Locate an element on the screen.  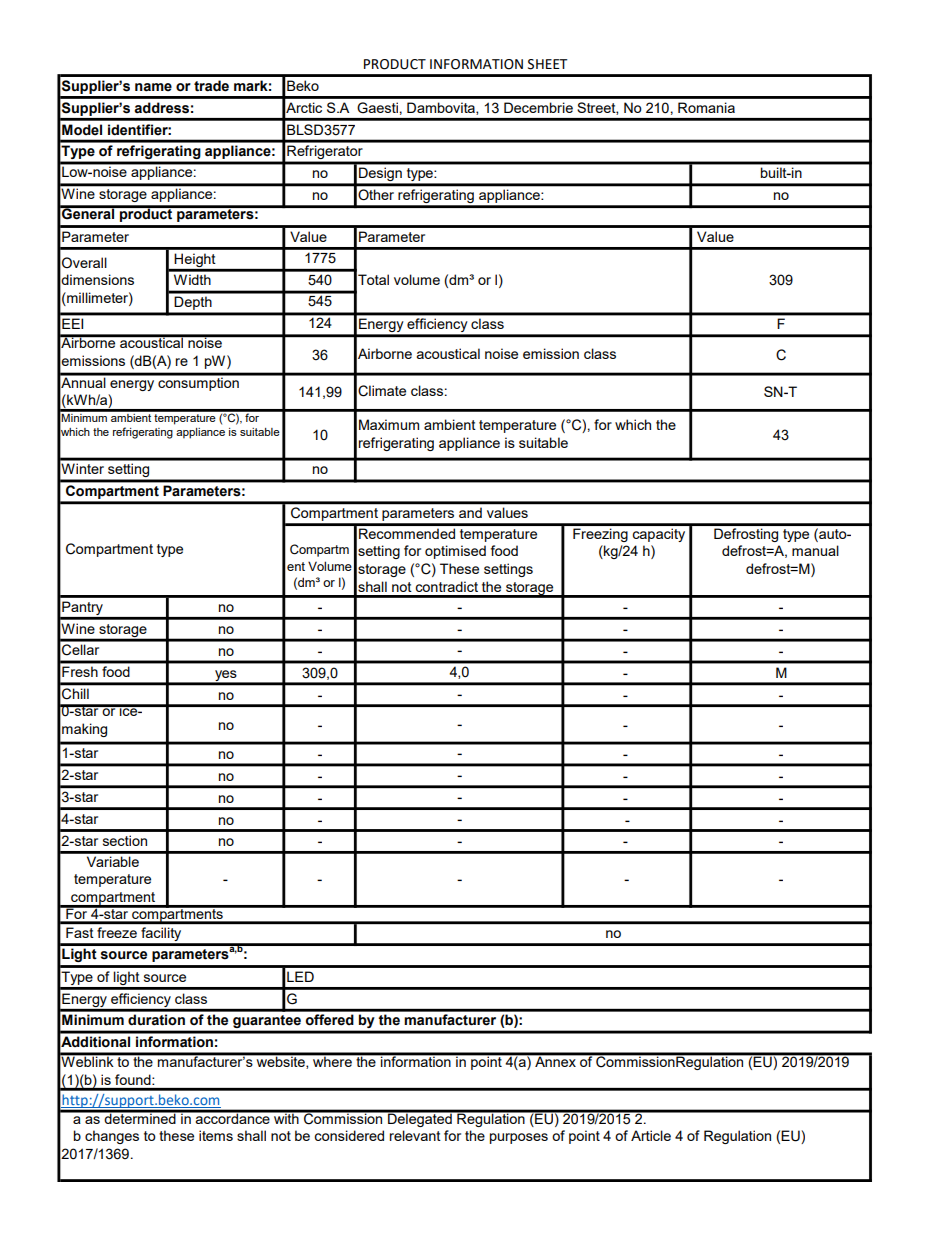
Maximum is located at coordinates (389, 424).
